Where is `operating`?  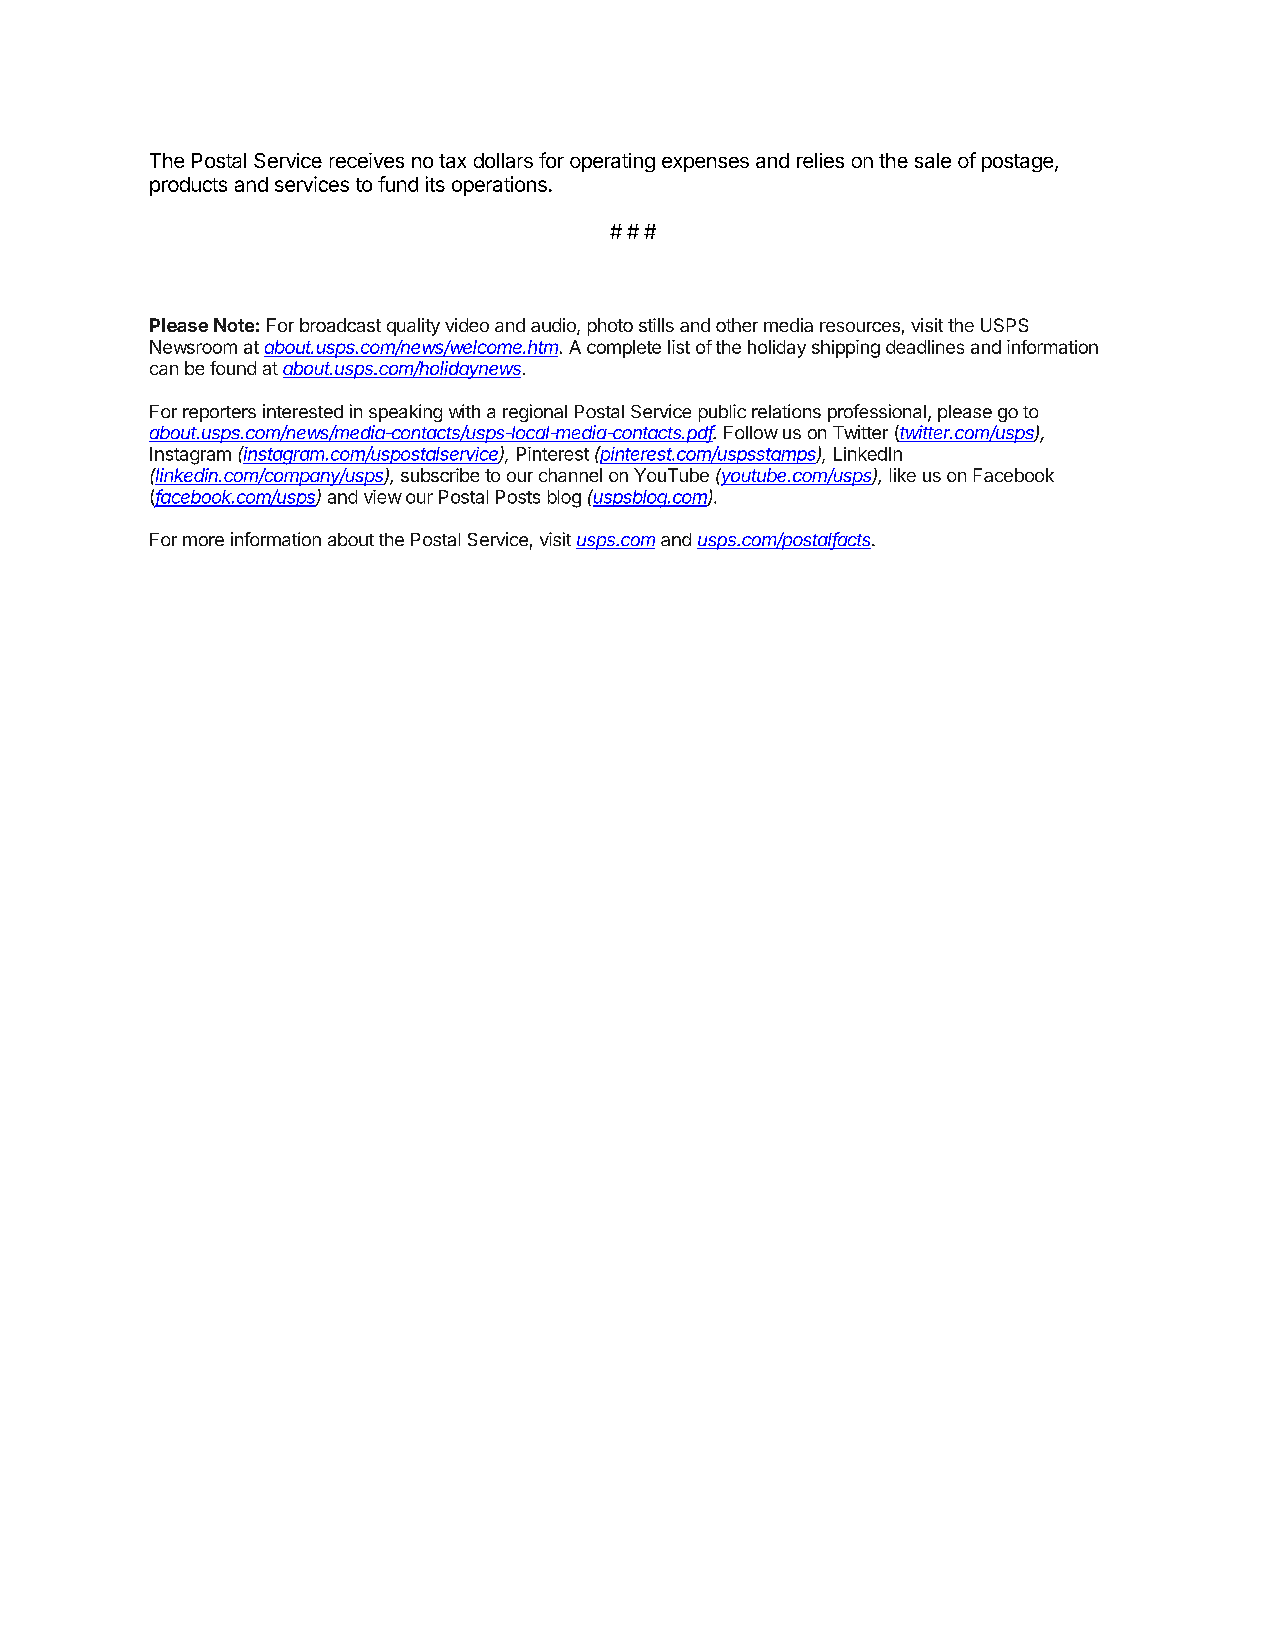 operating is located at coordinates (612, 162).
